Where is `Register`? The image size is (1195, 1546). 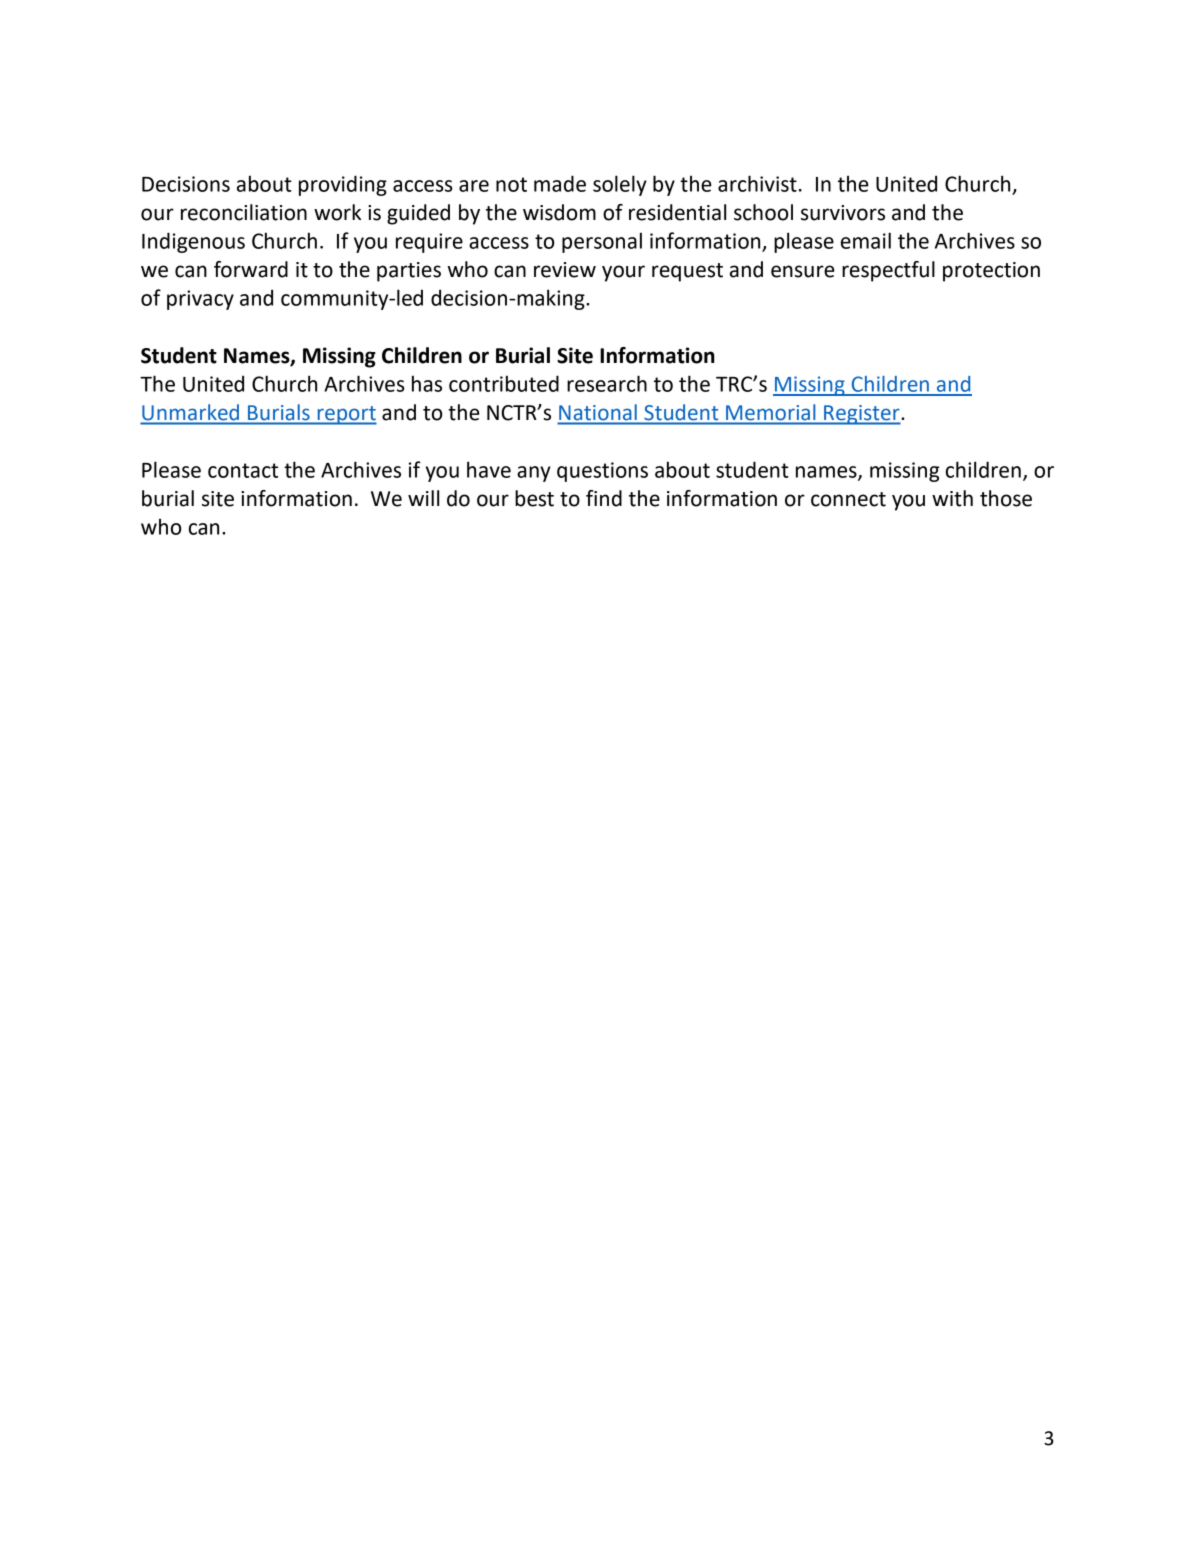 Register is located at coordinates (862, 415).
